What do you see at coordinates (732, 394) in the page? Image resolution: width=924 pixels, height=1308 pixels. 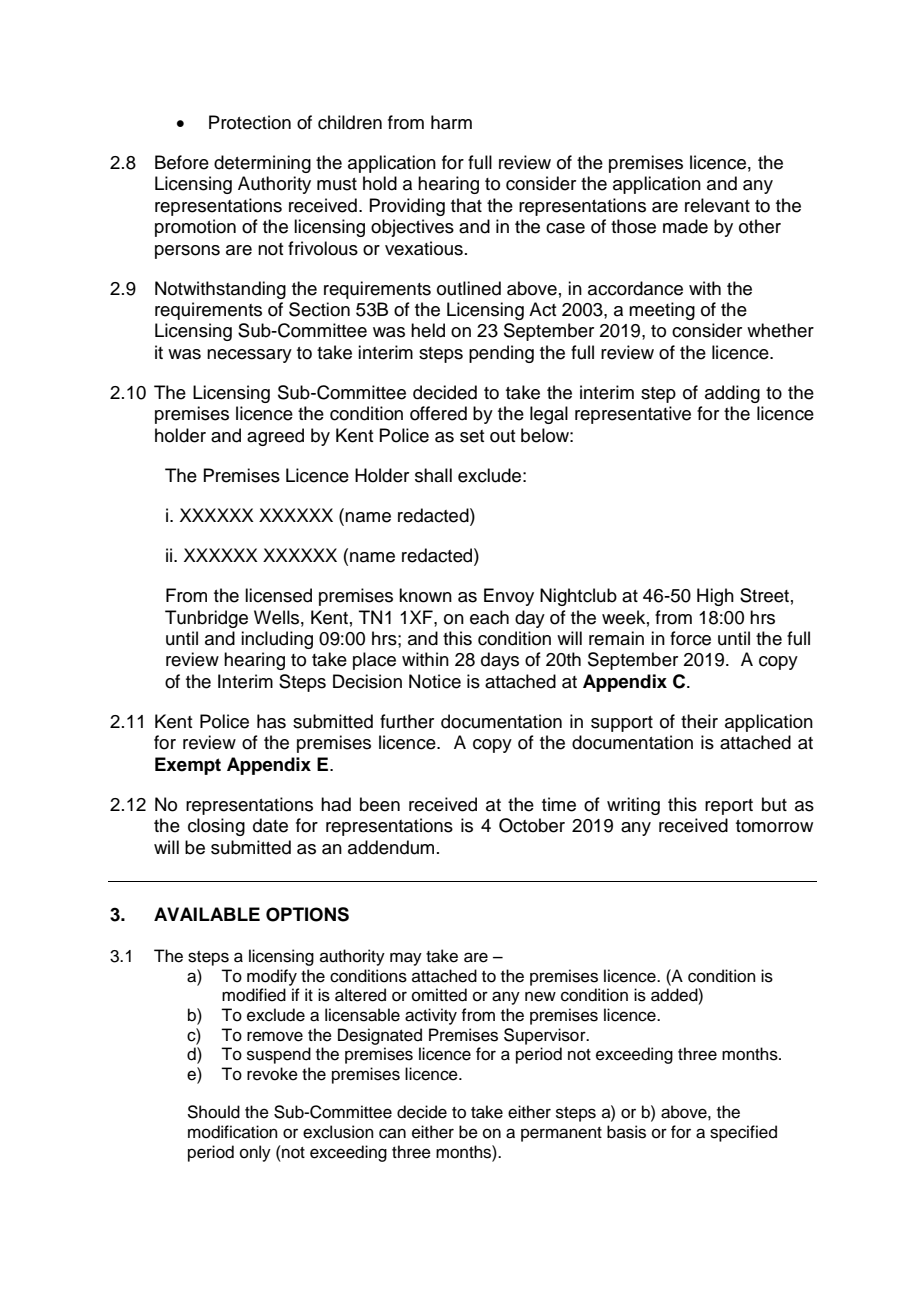 I see `adding` at bounding box center [732, 394].
